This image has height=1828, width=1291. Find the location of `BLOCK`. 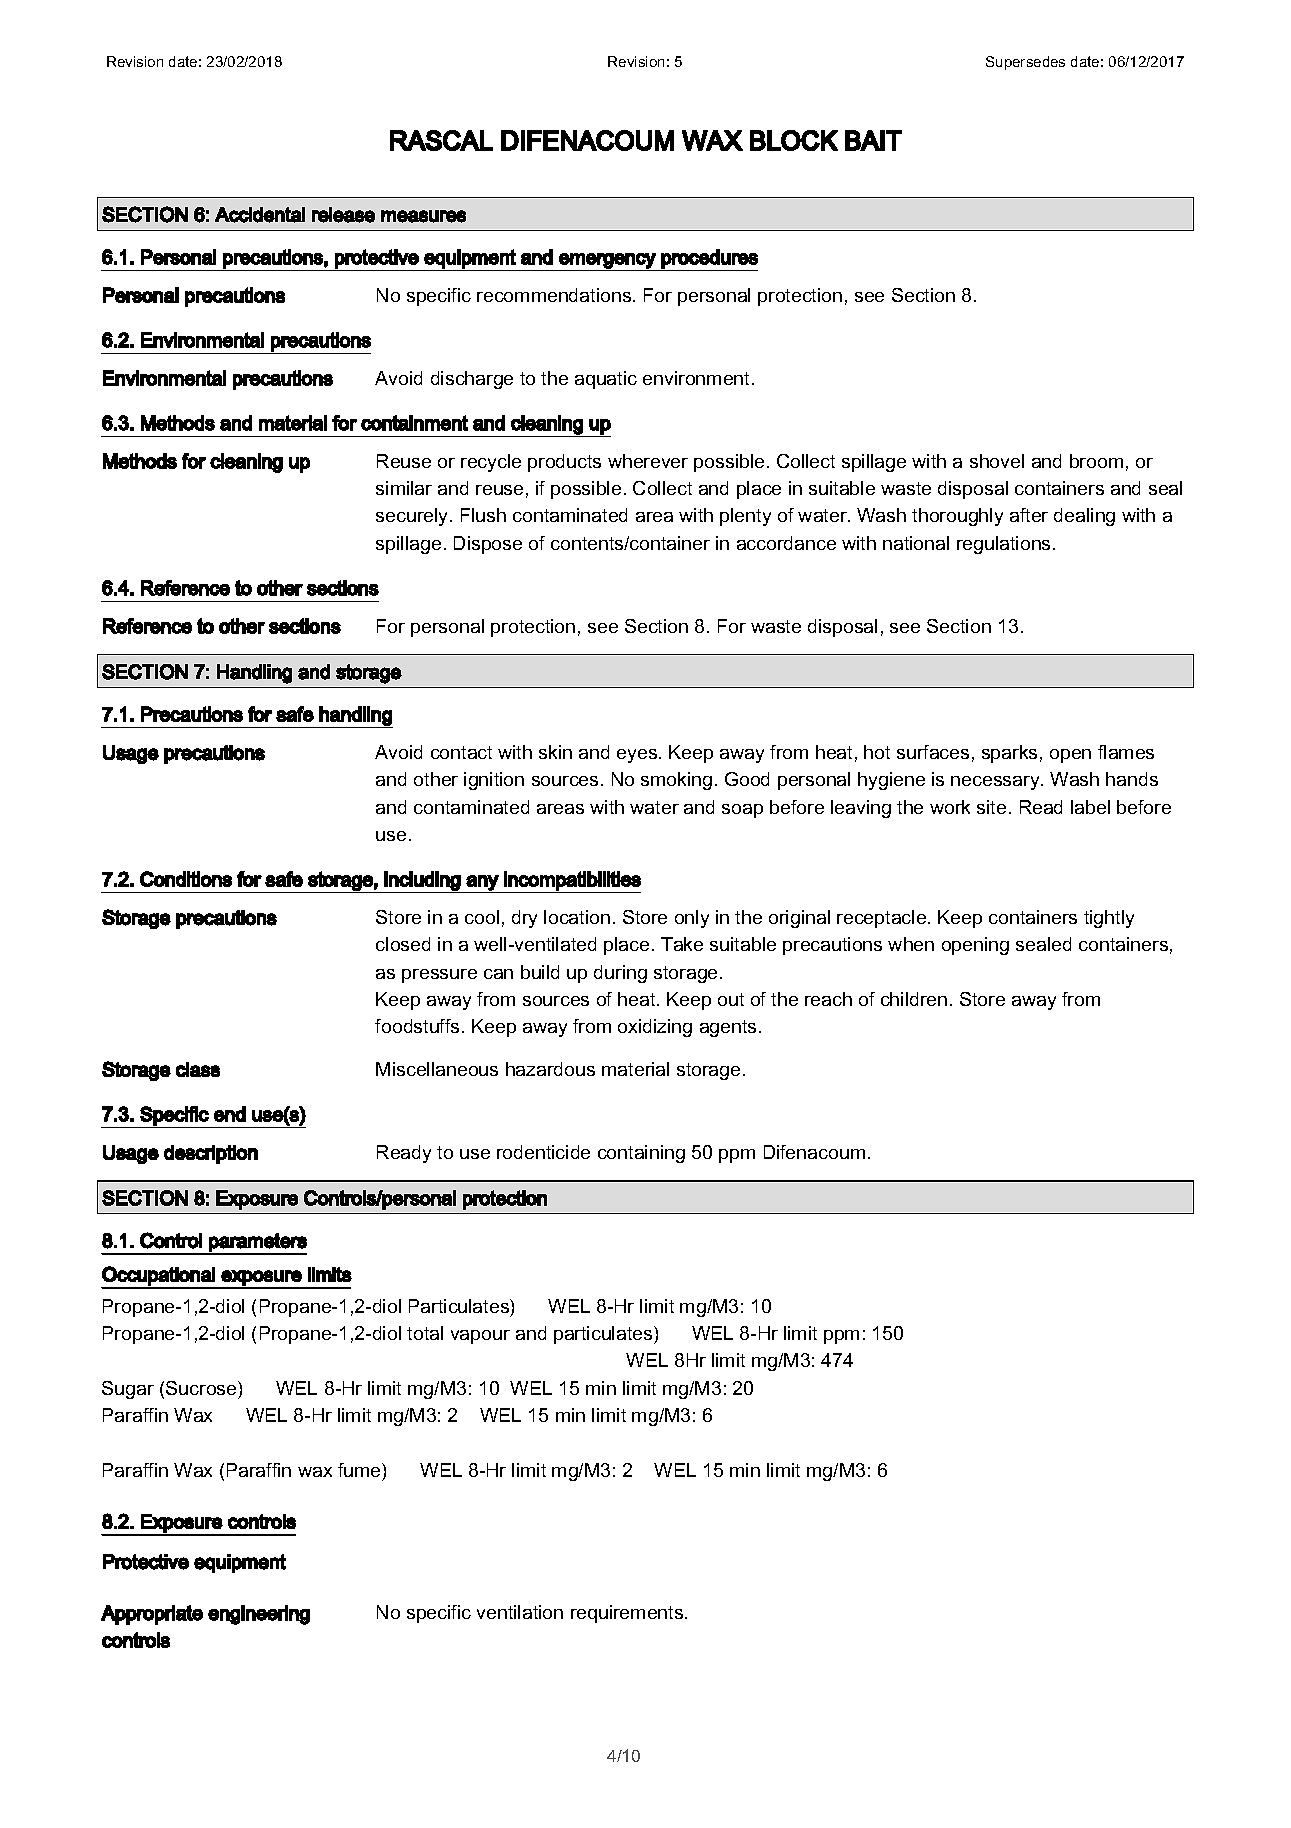

BLOCK is located at coordinates (794, 140).
